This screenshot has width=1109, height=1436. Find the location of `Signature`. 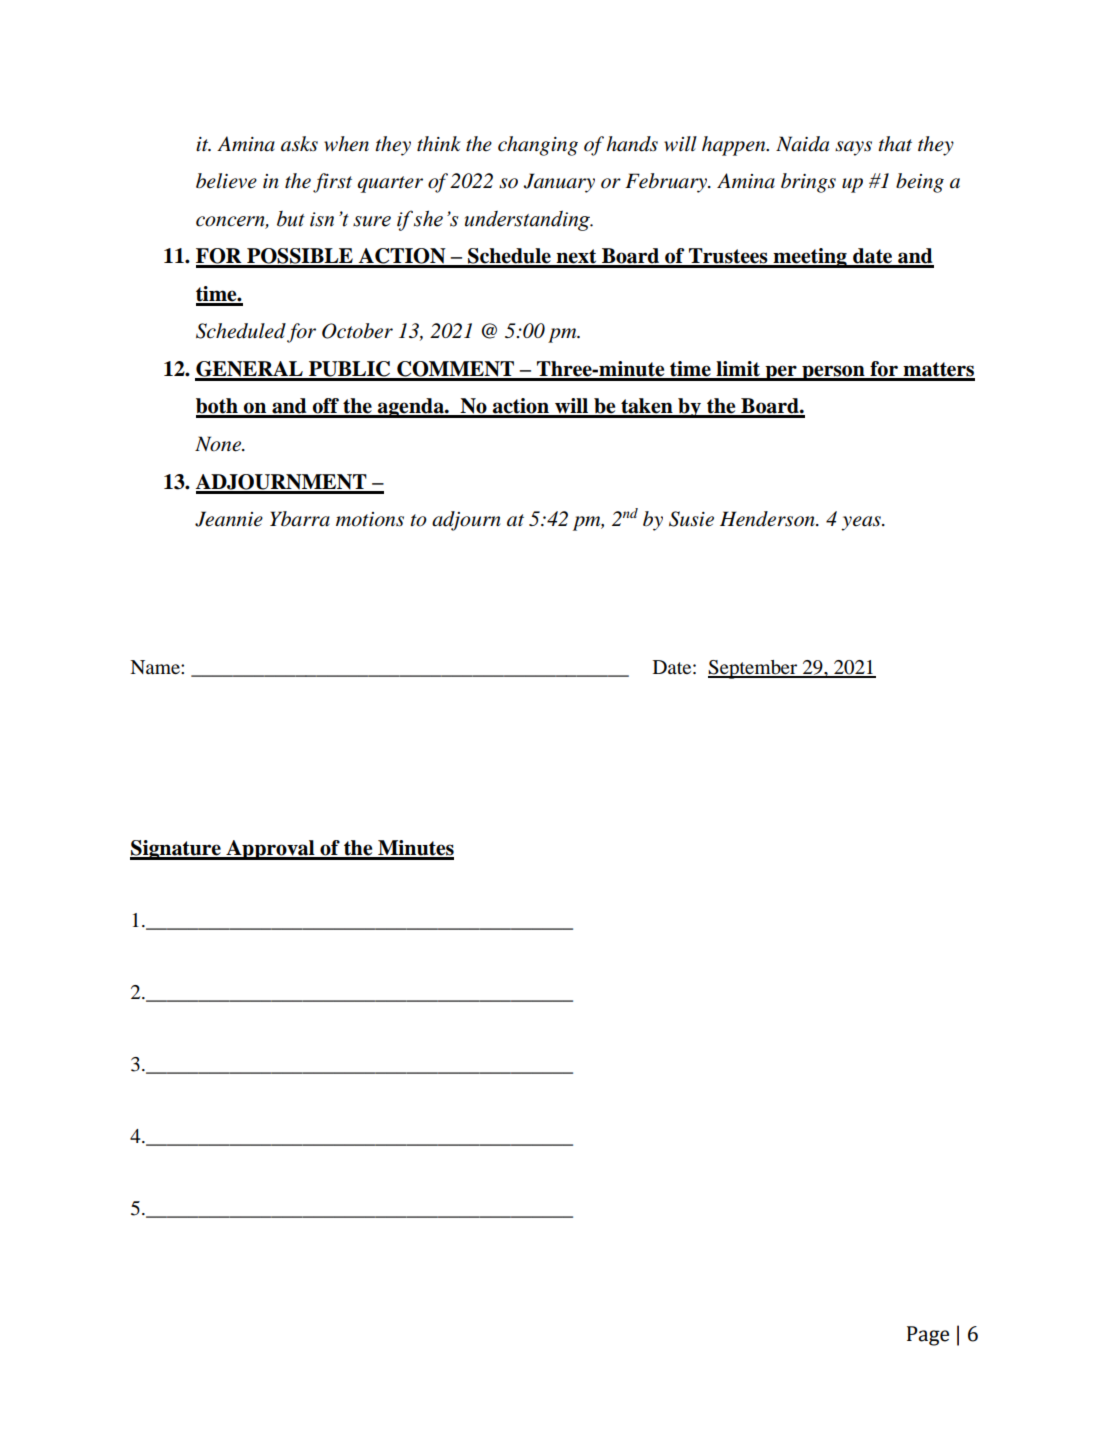

Signature is located at coordinates (176, 850).
